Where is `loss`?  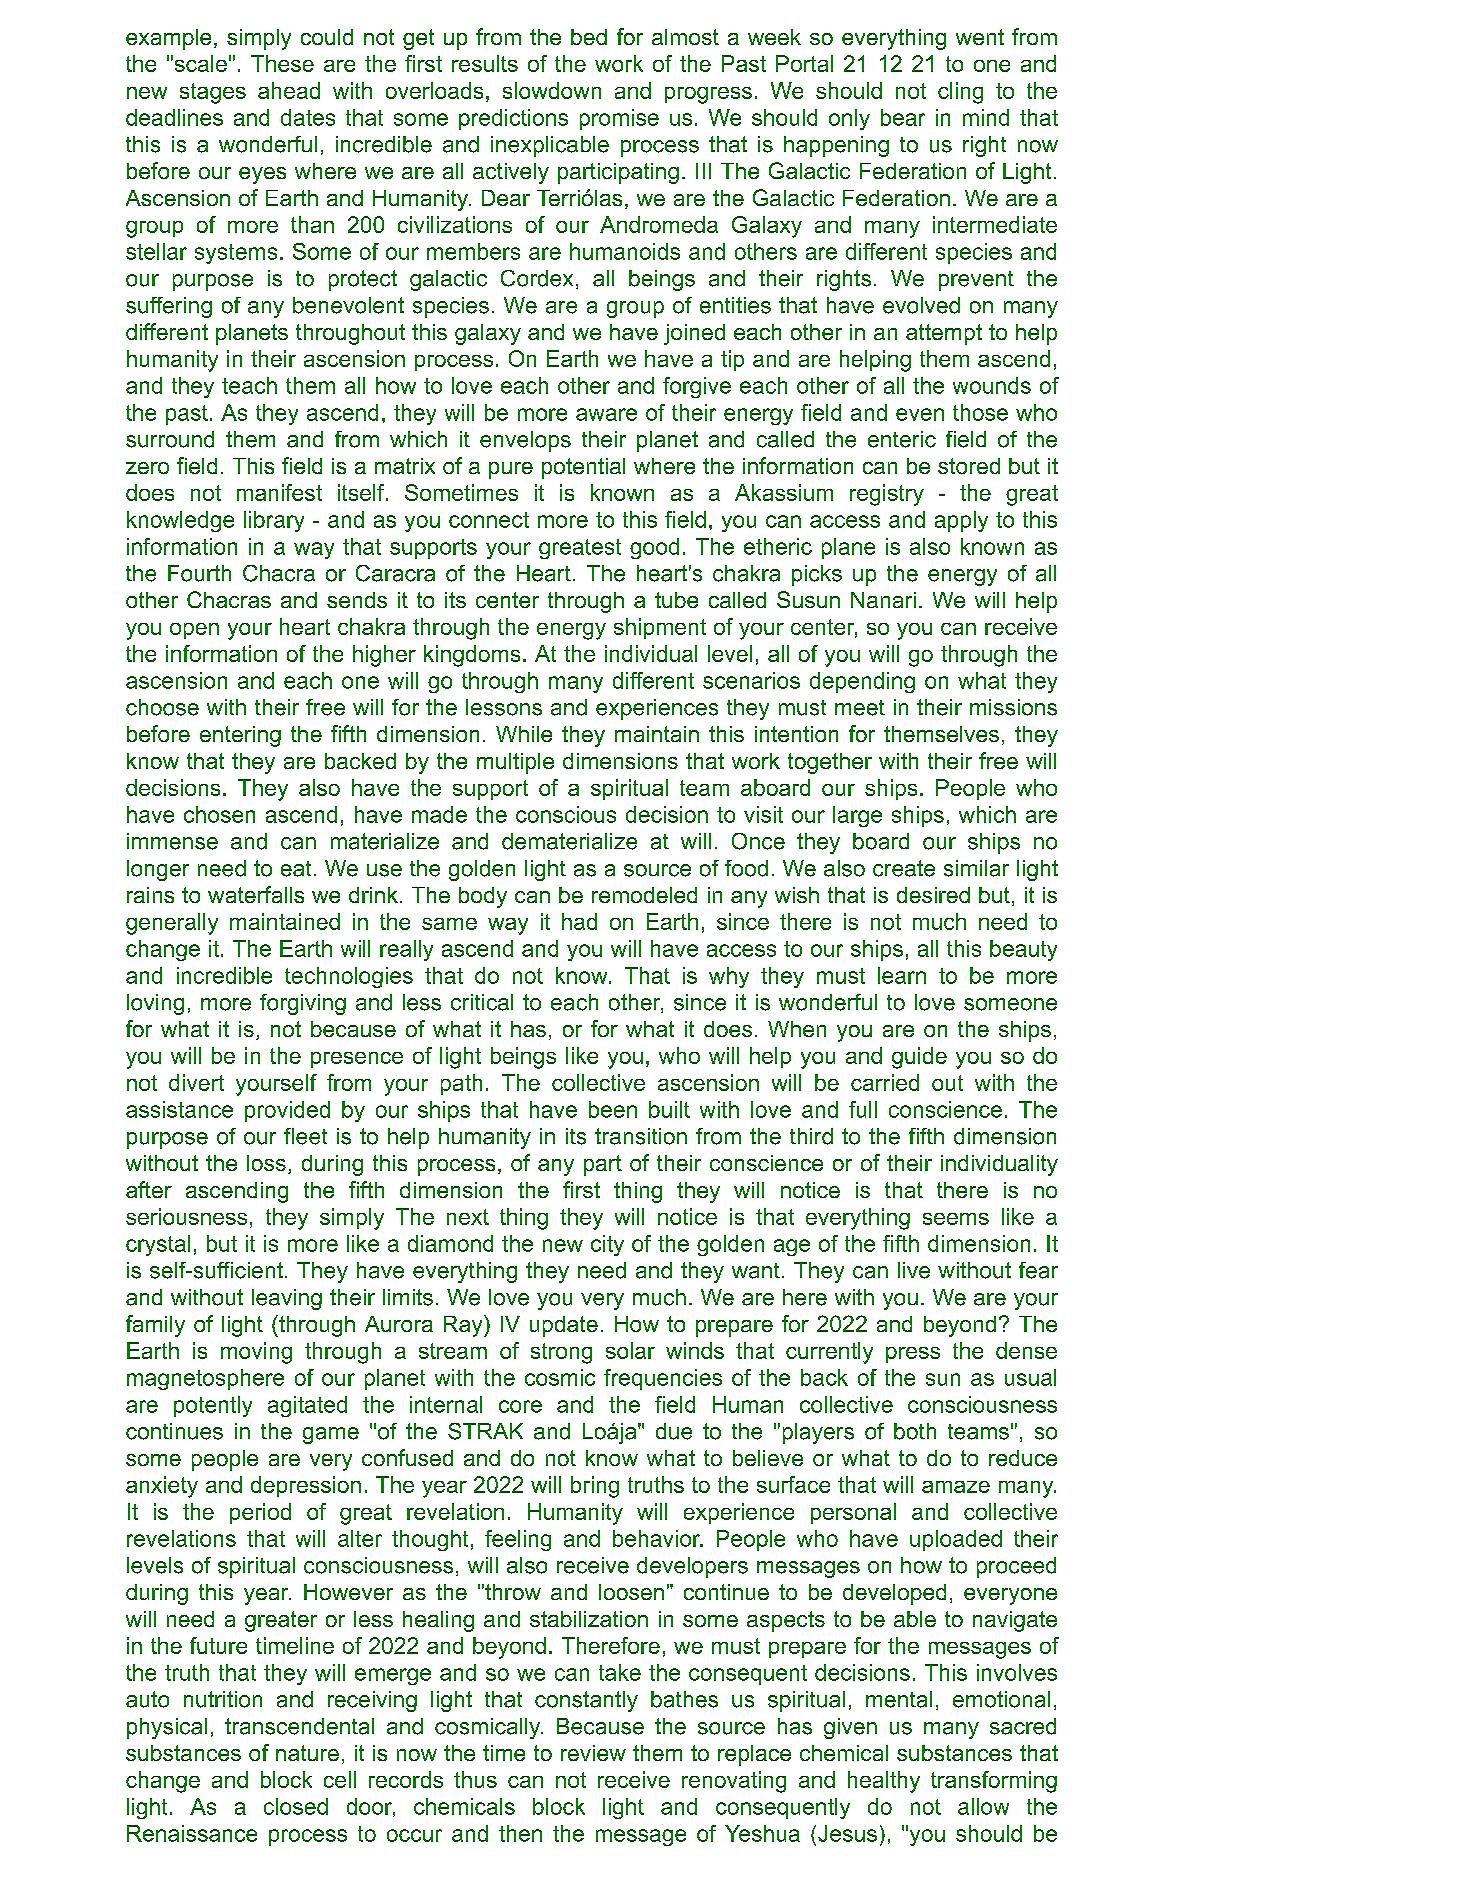
loss is located at coordinates (266, 1163).
